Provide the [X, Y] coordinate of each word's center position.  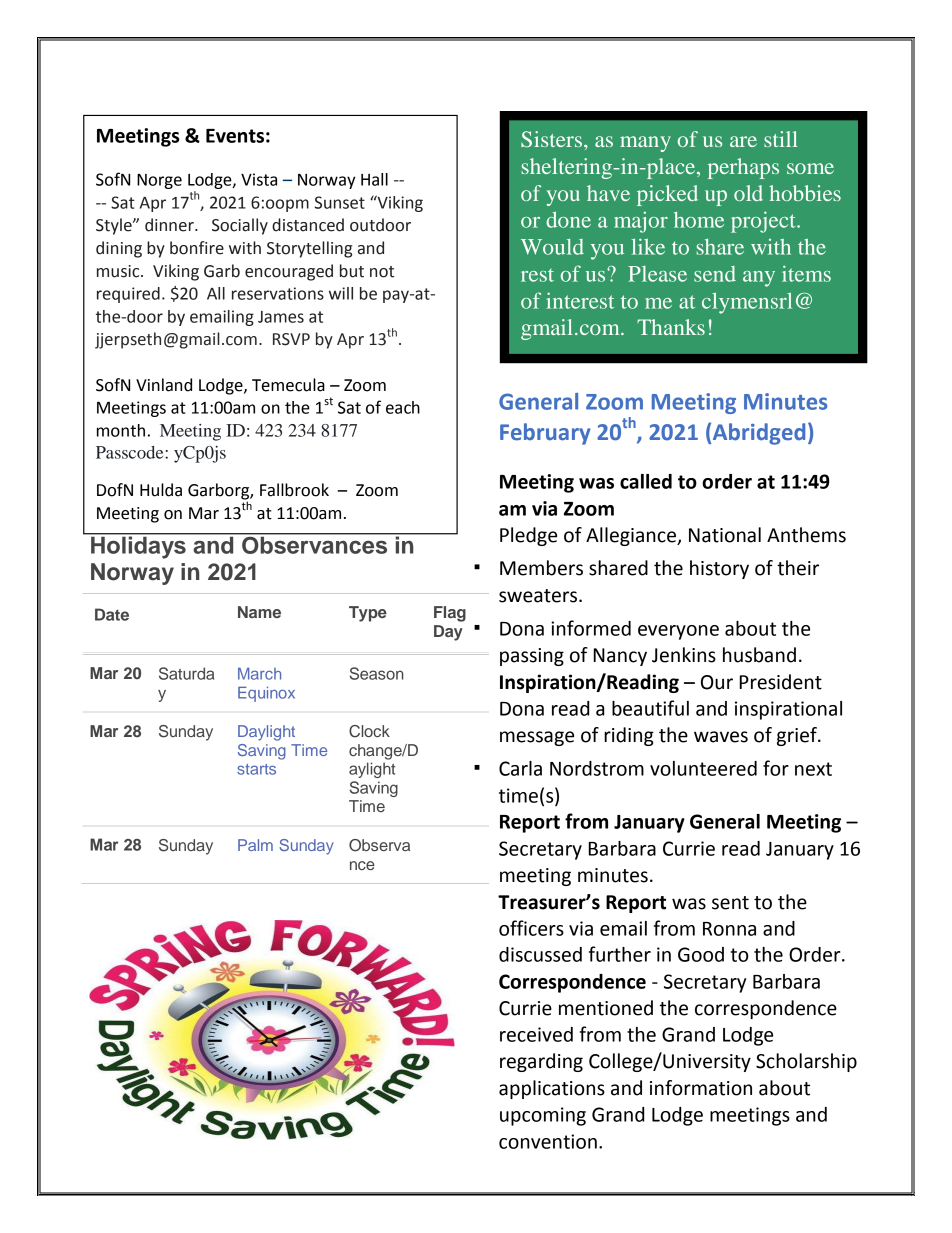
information [701, 1088]
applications [552, 1089]
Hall [374, 179]
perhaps [743, 168]
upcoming [543, 1116]
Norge [159, 181]
